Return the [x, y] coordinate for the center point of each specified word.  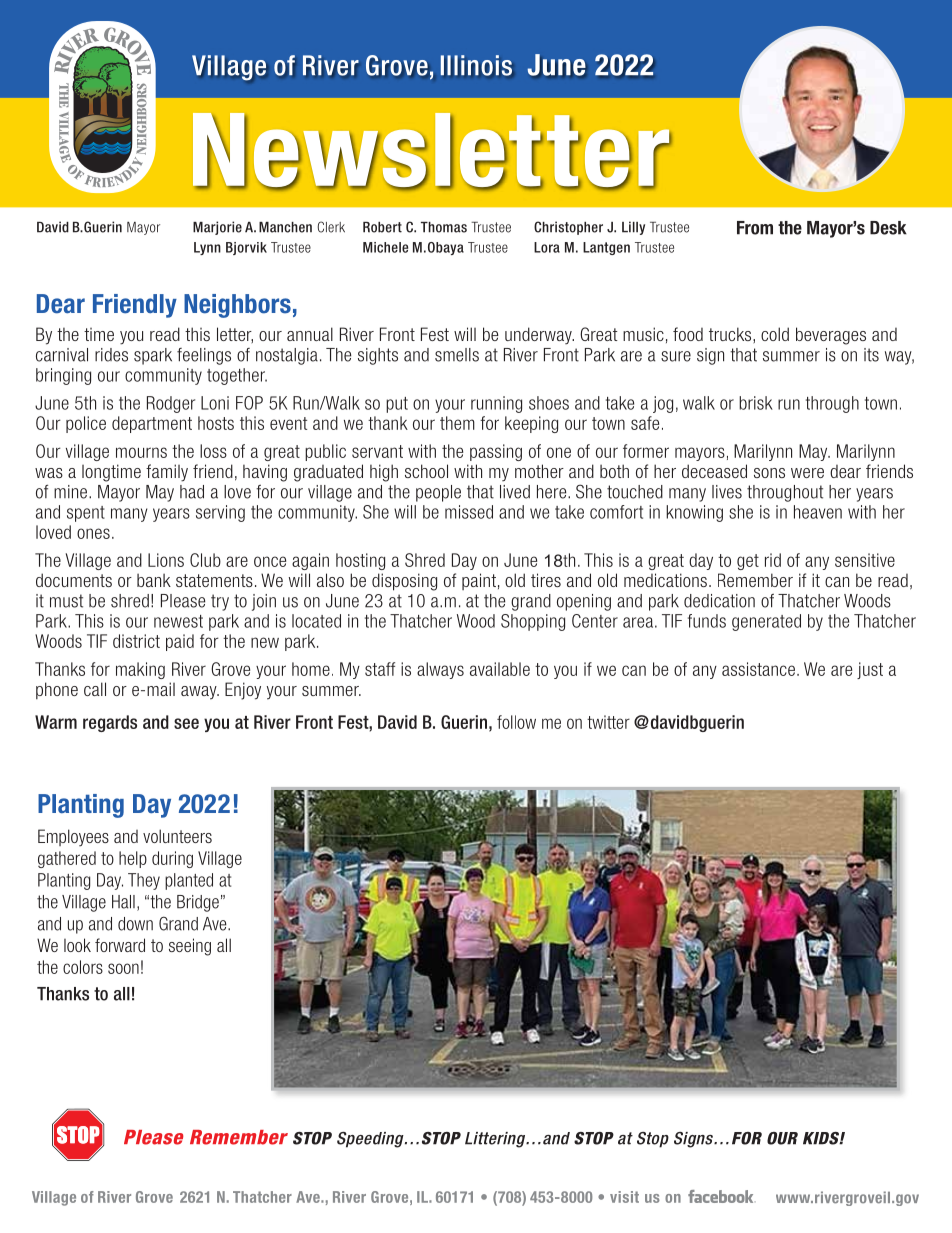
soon [123, 968]
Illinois [477, 65]
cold [775, 334]
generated [766, 622]
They [144, 881]
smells [457, 355]
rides [111, 355]
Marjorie [217, 228]
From [755, 228]
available [500, 669]
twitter [608, 722]
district [136, 641]
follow [516, 722]
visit [624, 1197]
